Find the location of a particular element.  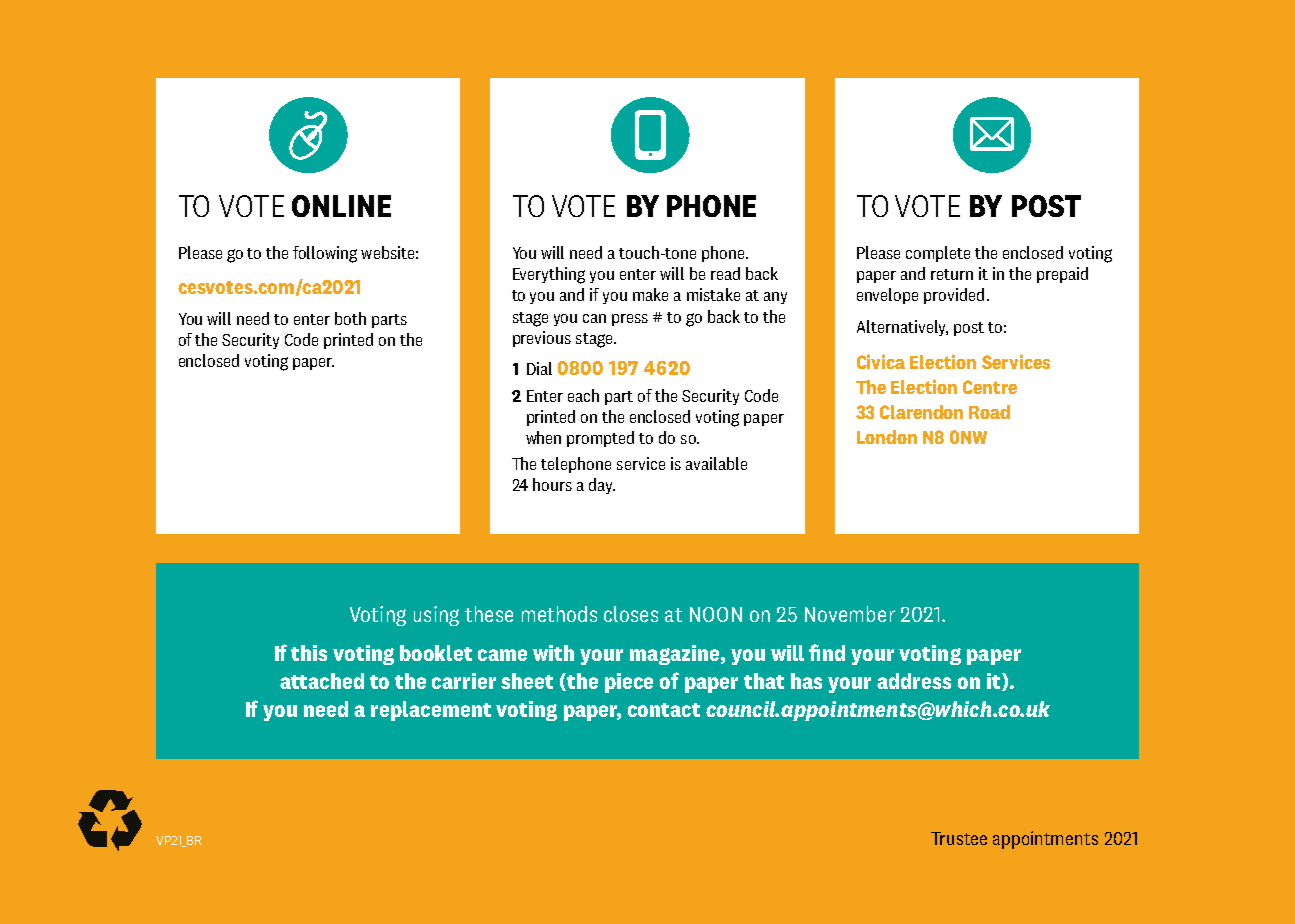

London is located at coordinates (887, 437).
